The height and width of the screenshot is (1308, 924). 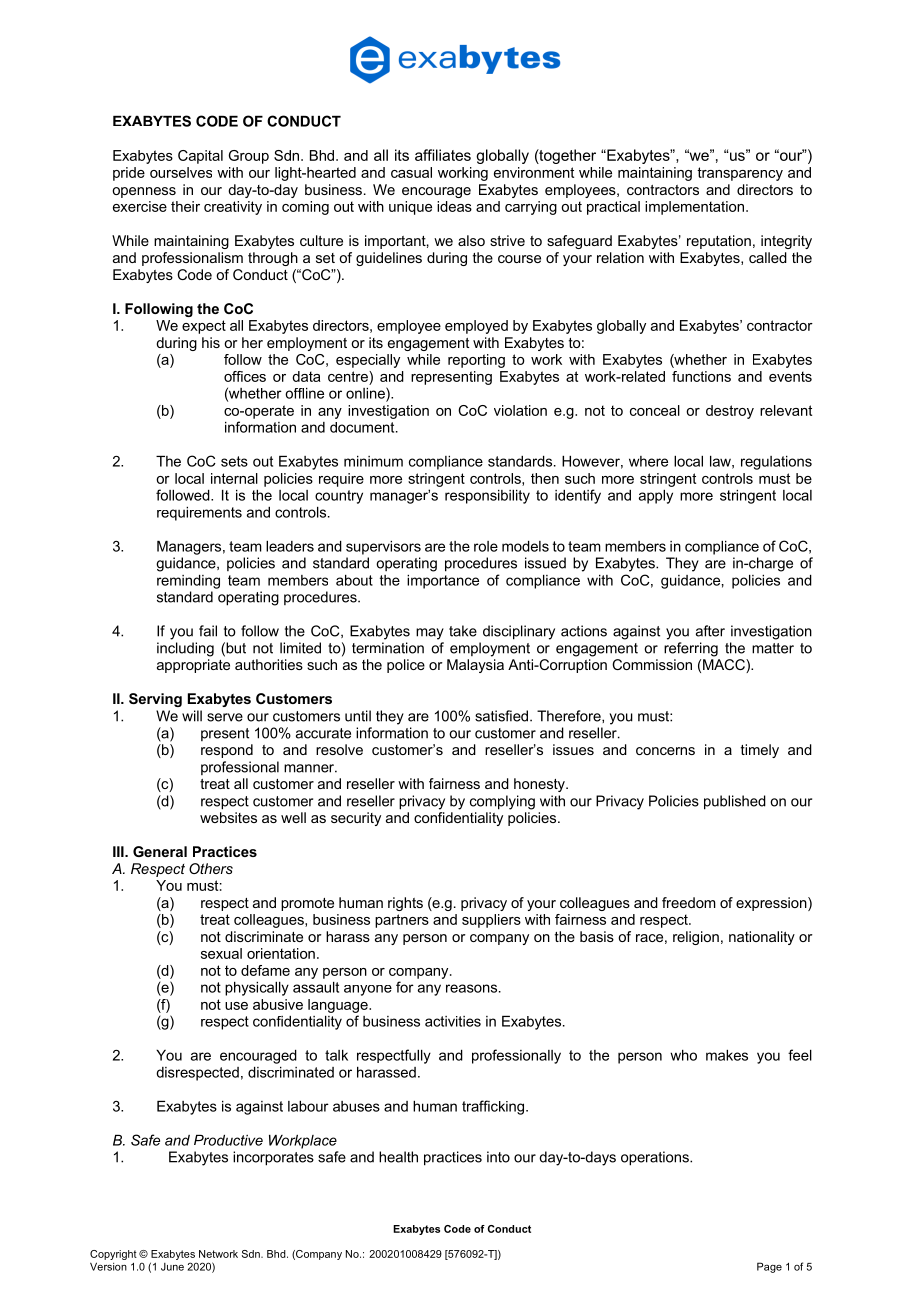 What do you see at coordinates (221, 953) in the screenshot?
I see `sexual` at bounding box center [221, 953].
